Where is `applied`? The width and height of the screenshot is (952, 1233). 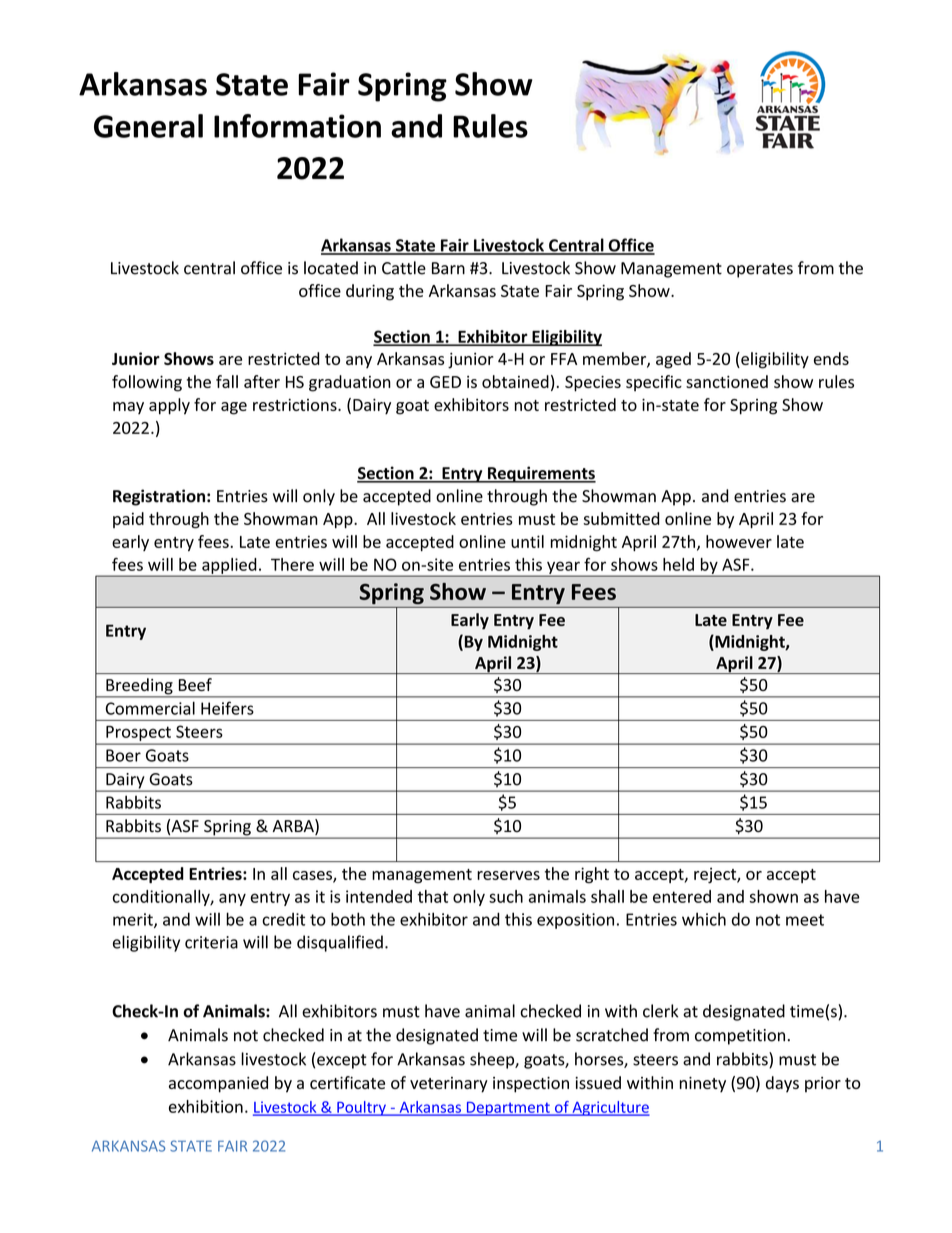 applied is located at coordinates (229, 567).
